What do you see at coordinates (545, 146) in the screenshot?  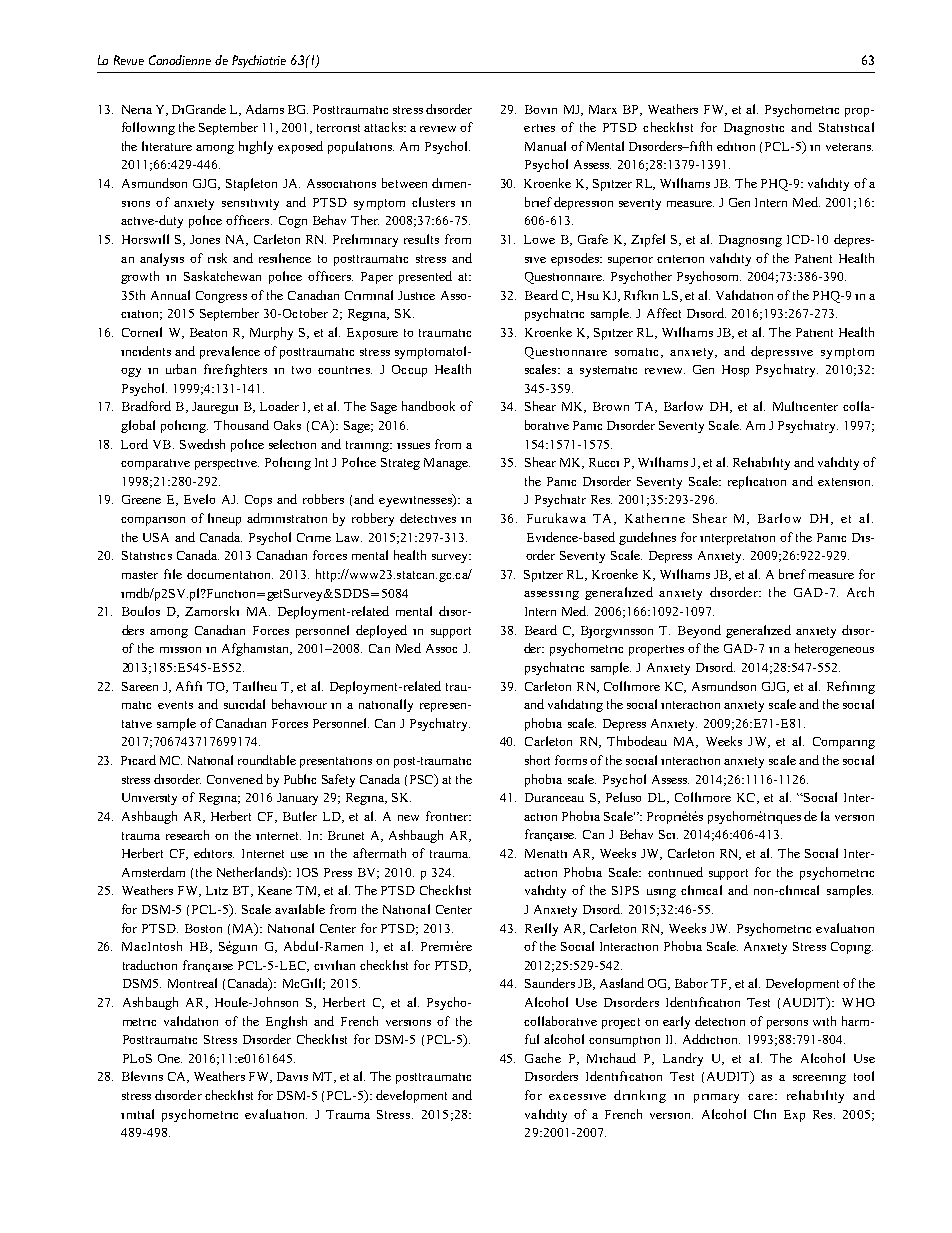 I see `Manual` at bounding box center [545, 146].
